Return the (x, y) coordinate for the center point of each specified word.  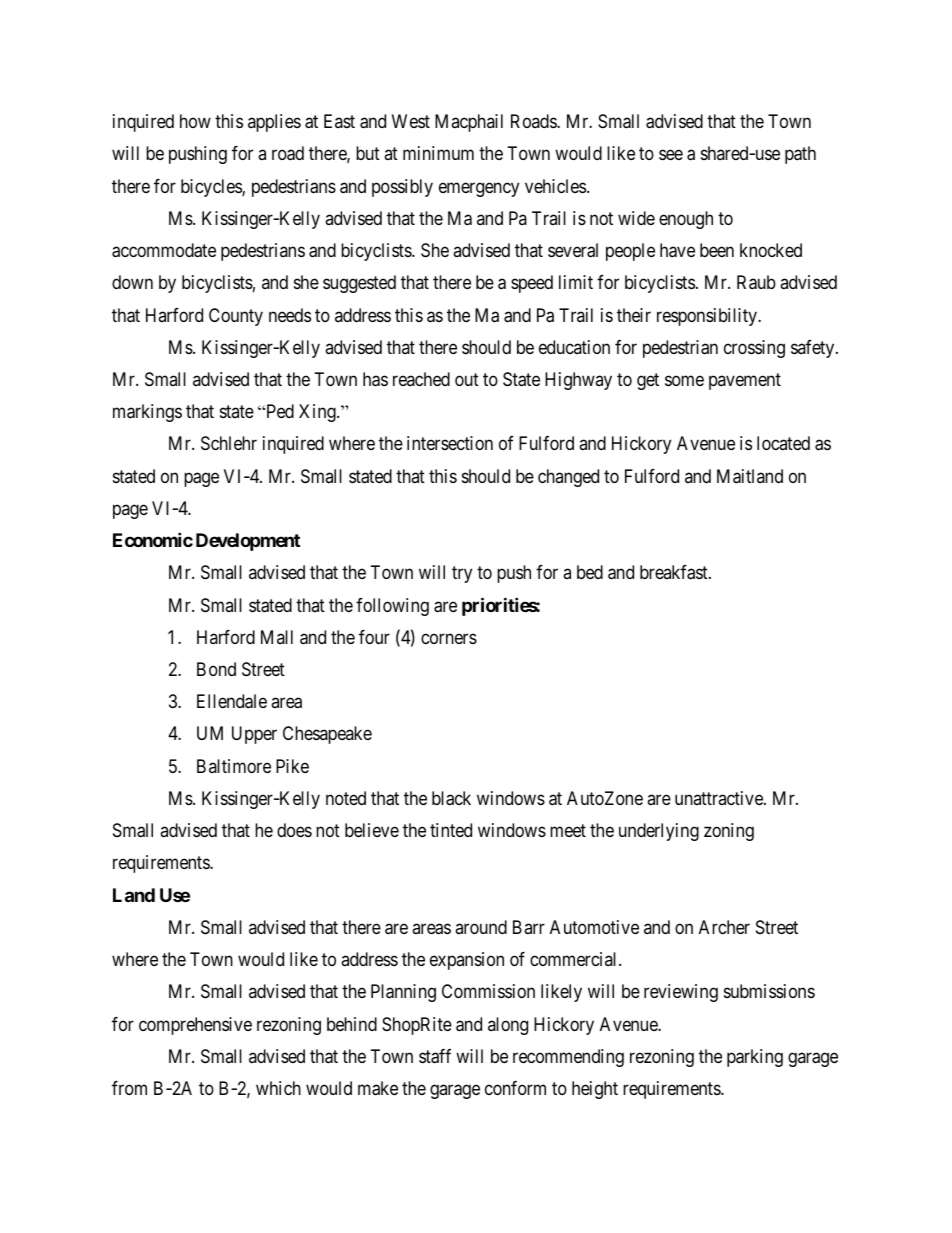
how (195, 121)
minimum (438, 153)
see (671, 155)
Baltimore (234, 766)
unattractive (720, 798)
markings (147, 413)
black (451, 798)
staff (435, 1056)
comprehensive (195, 1026)
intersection (450, 443)
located (783, 443)
